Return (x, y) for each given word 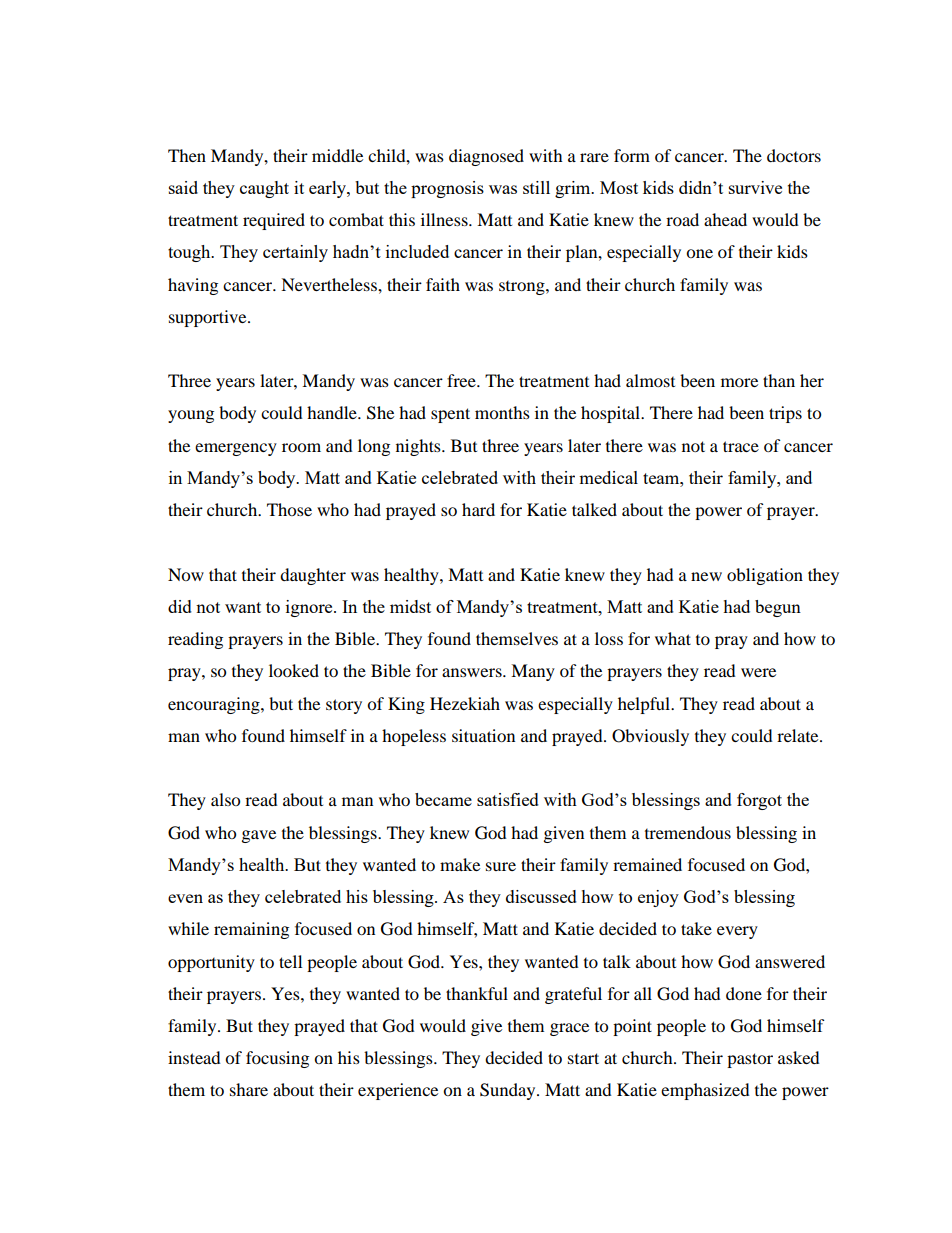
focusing (277, 1059)
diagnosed (486, 157)
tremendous (688, 832)
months (502, 412)
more (739, 382)
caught (264, 189)
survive (755, 187)
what (673, 638)
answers (473, 672)
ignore (310, 608)
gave (259, 836)
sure (501, 866)
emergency (236, 449)
